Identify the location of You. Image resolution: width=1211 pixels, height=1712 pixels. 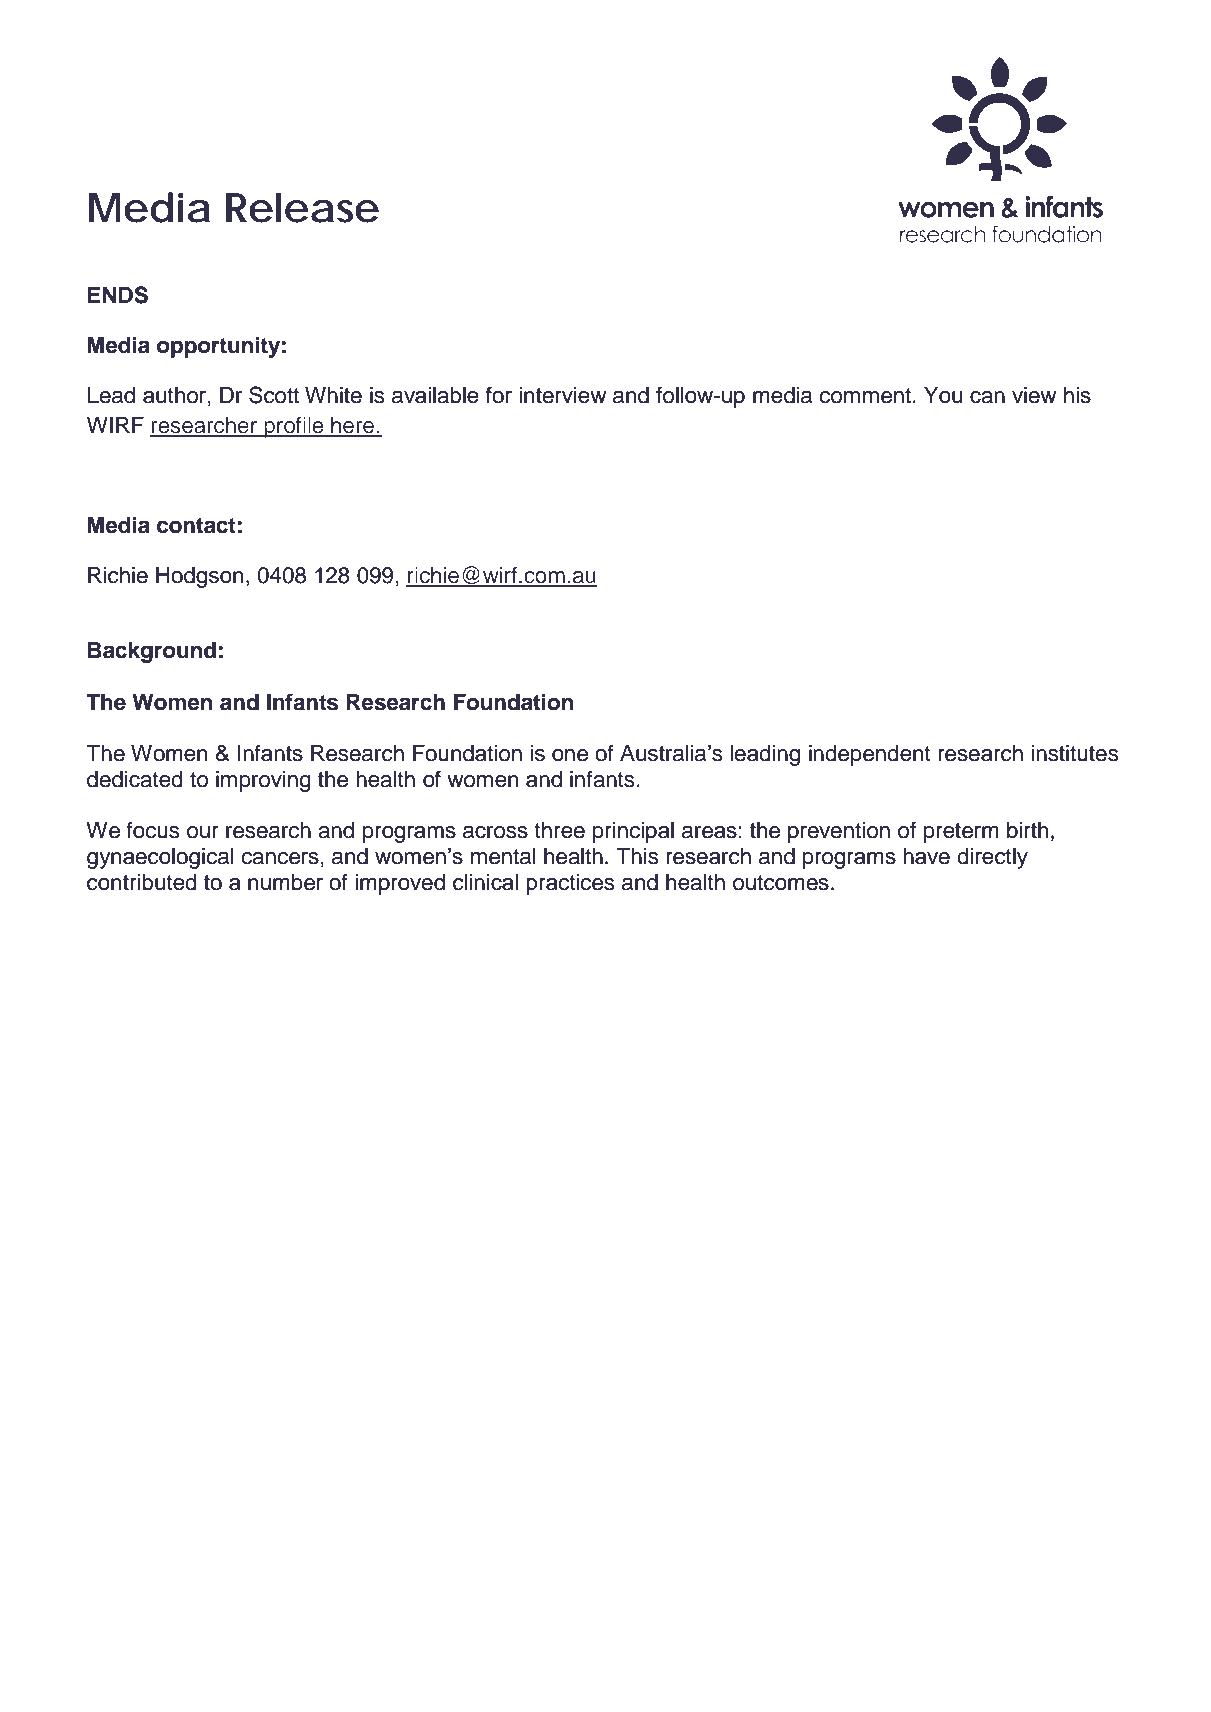
(943, 395).
